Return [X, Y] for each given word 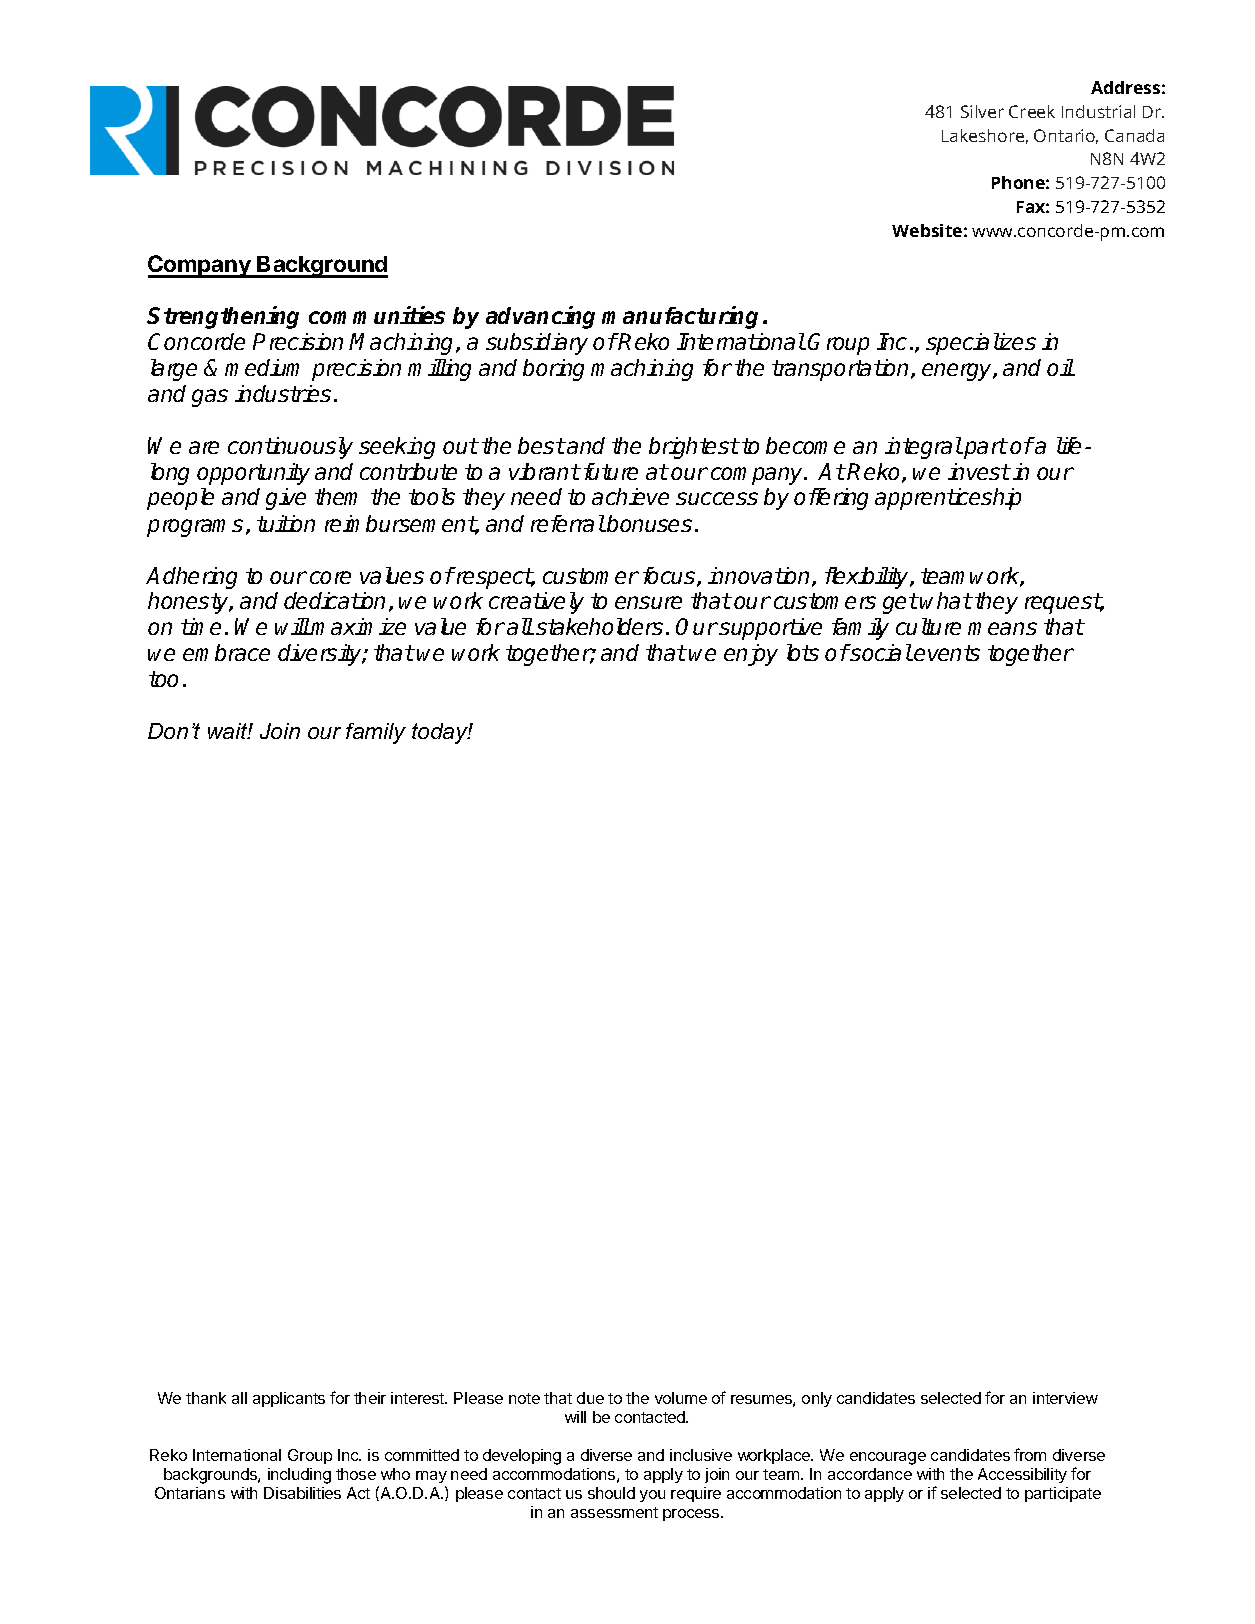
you [652, 1496]
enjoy [751, 655]
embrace [226, 652]
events [947, 653]
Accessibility [1022, 1475]
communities [377, 315]
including [299, 1476]
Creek [1032, 111]
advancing [540, 317]
